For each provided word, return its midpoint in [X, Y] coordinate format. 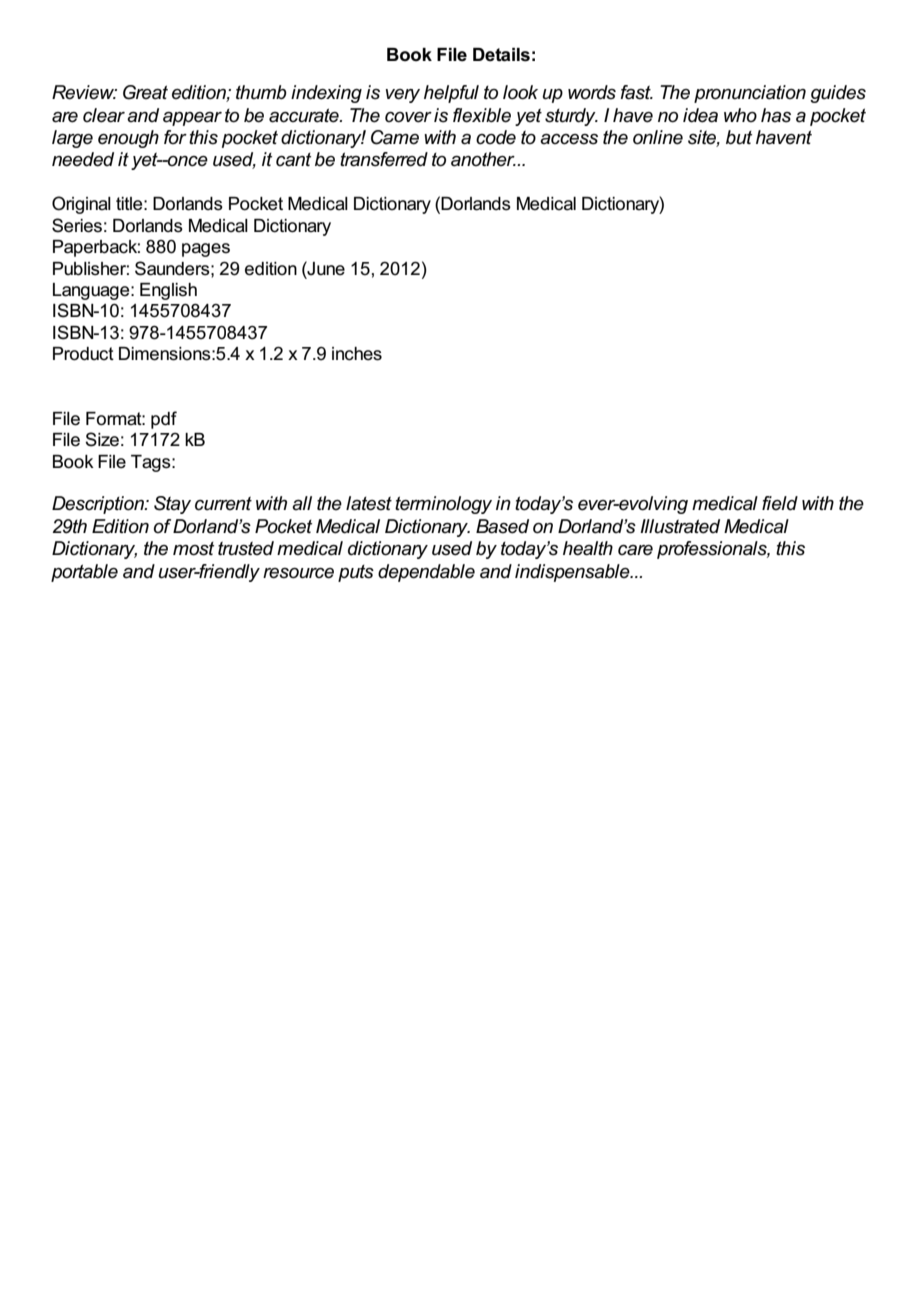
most [193, 549]
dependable [426, 573]
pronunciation [750, 94]
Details [501, 55]
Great [145, 92]
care [635, 550]
